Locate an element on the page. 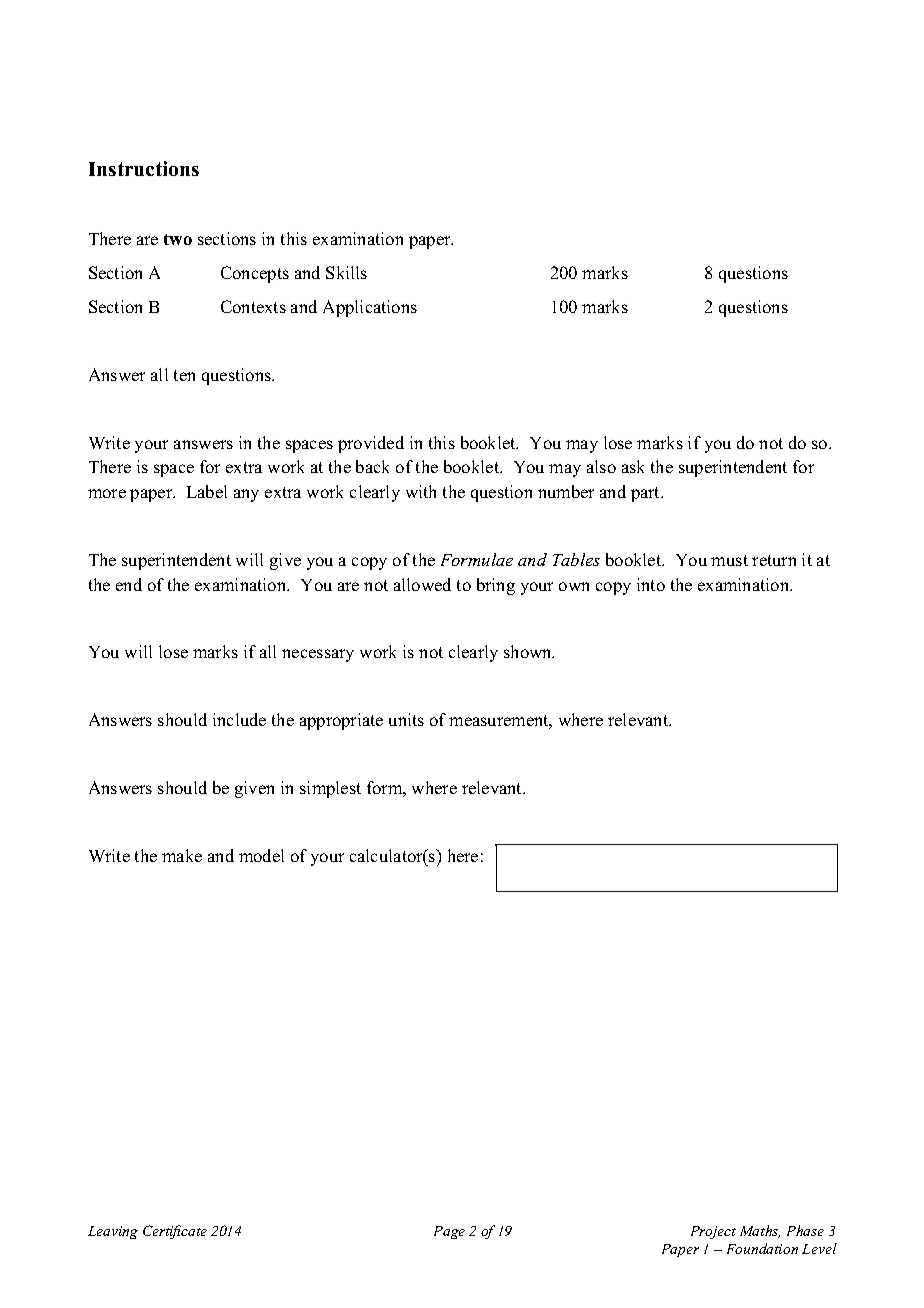 The height and width of the document is (1308, 924). Maths is located at coordinates (760, 1231).
